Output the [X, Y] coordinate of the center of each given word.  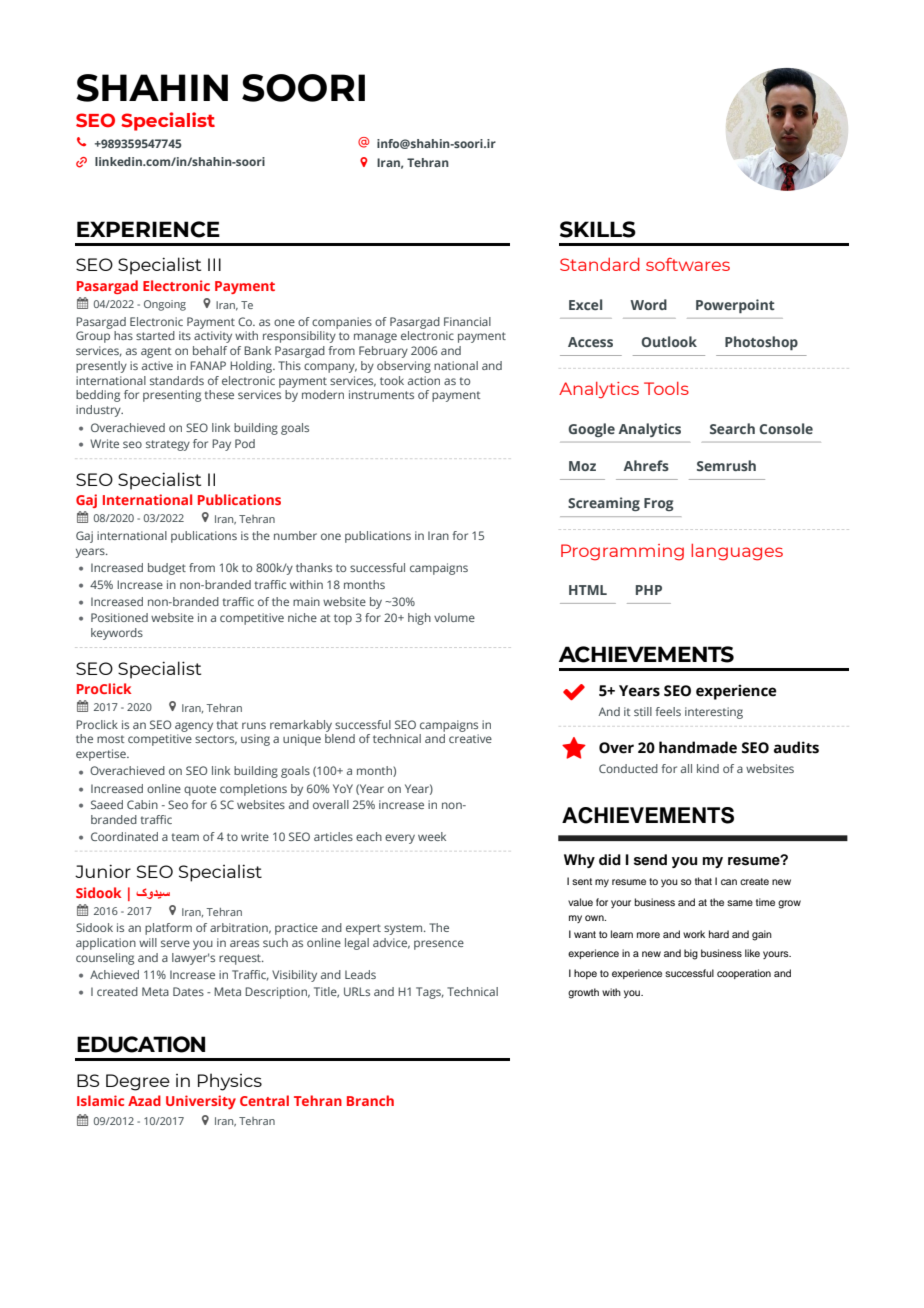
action [424, 380]
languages [737, 552]
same [740, 903]
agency [194, 727]
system [404, 929]
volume [454, 617]
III [214, 264]
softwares [688, 264]
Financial [467, 321]
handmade [698, 747]
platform [168, 929]
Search [732, 428]
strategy [168, 445]
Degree [138, 1082]
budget [167, 569]
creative [470, 738]
